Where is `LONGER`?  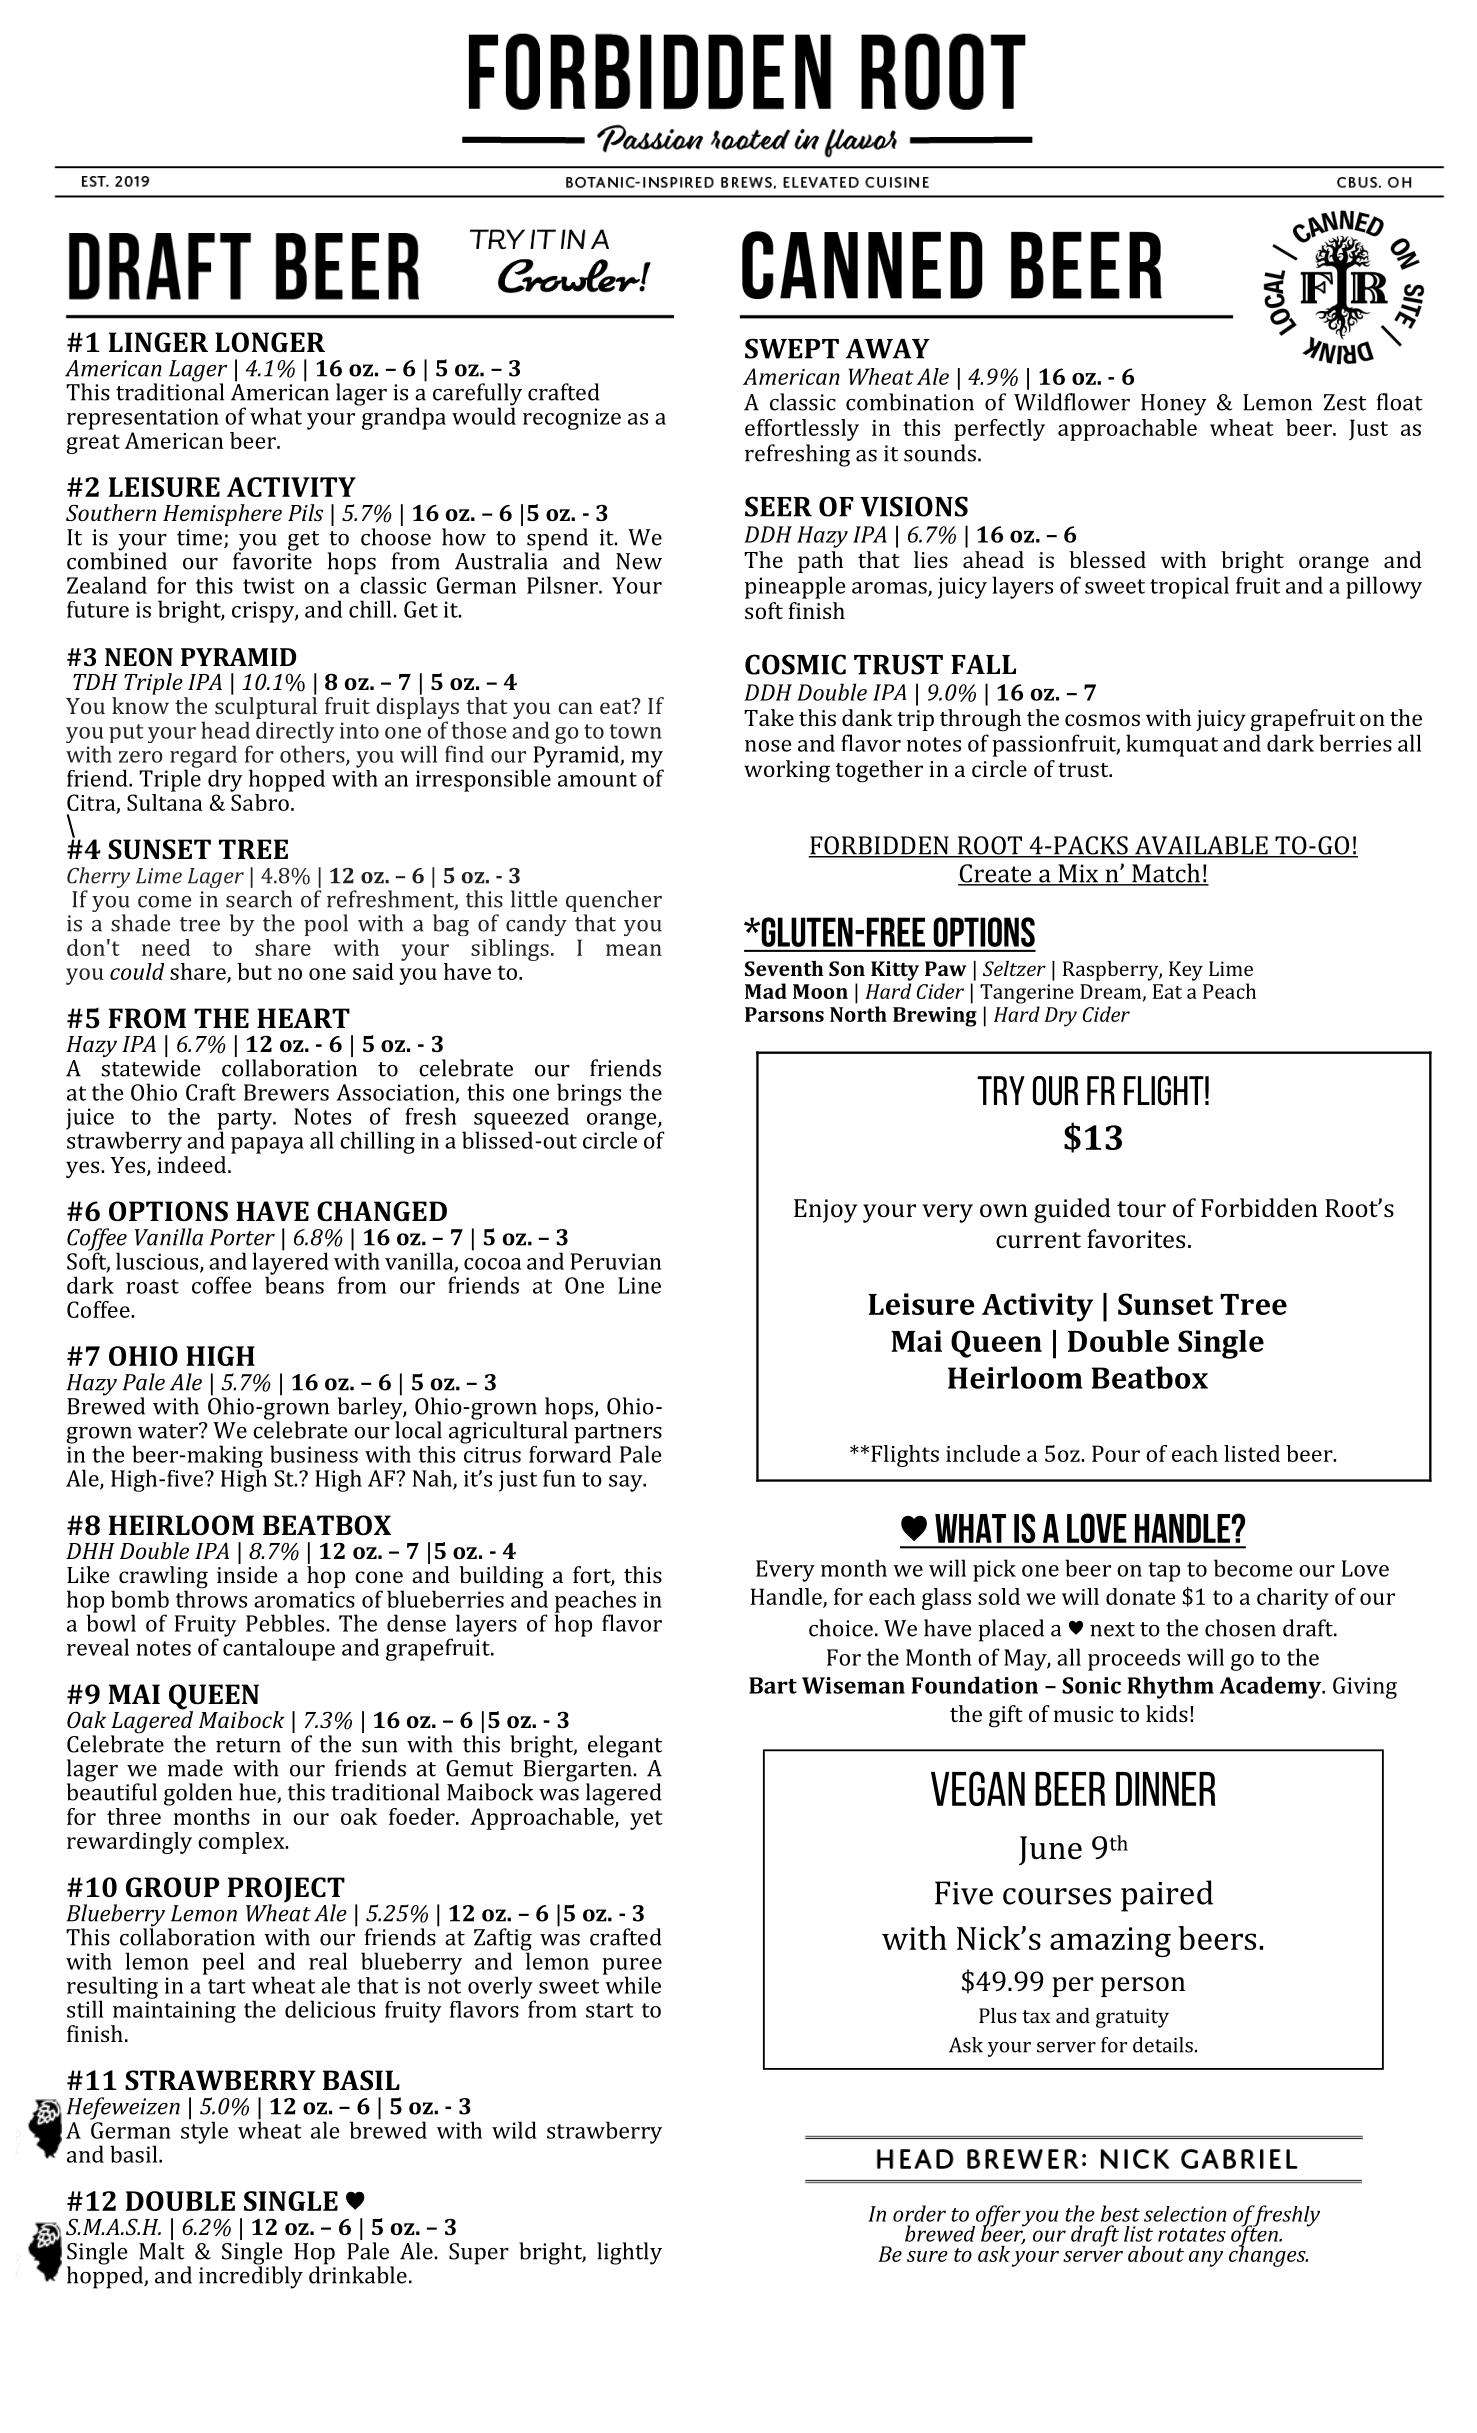
LONGER is located at coordinates (270, 342).
